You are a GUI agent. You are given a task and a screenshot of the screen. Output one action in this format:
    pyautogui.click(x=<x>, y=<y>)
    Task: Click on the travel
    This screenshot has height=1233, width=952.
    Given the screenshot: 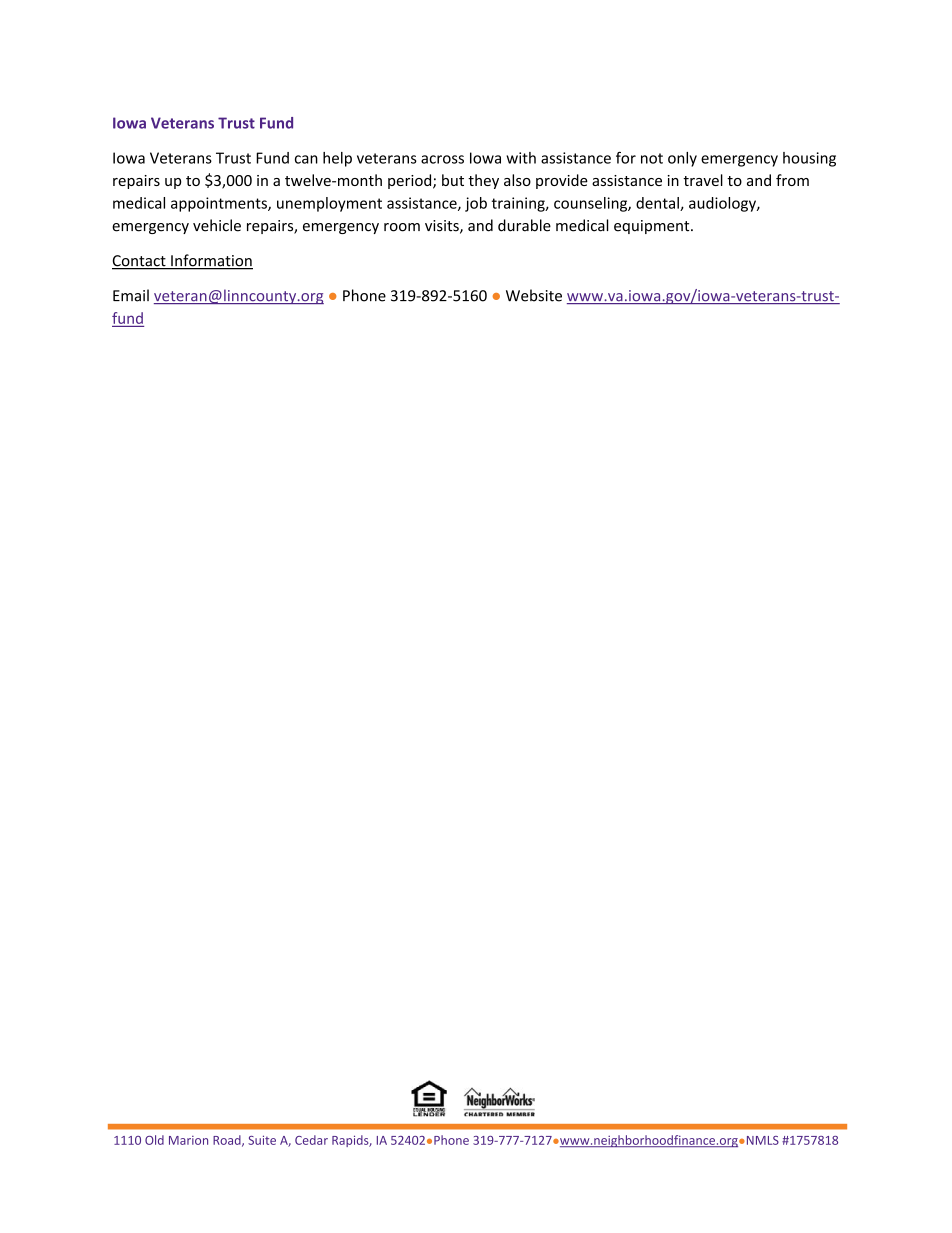 What is the action you would take?
    pyautogui.click(x=703, y=180)
